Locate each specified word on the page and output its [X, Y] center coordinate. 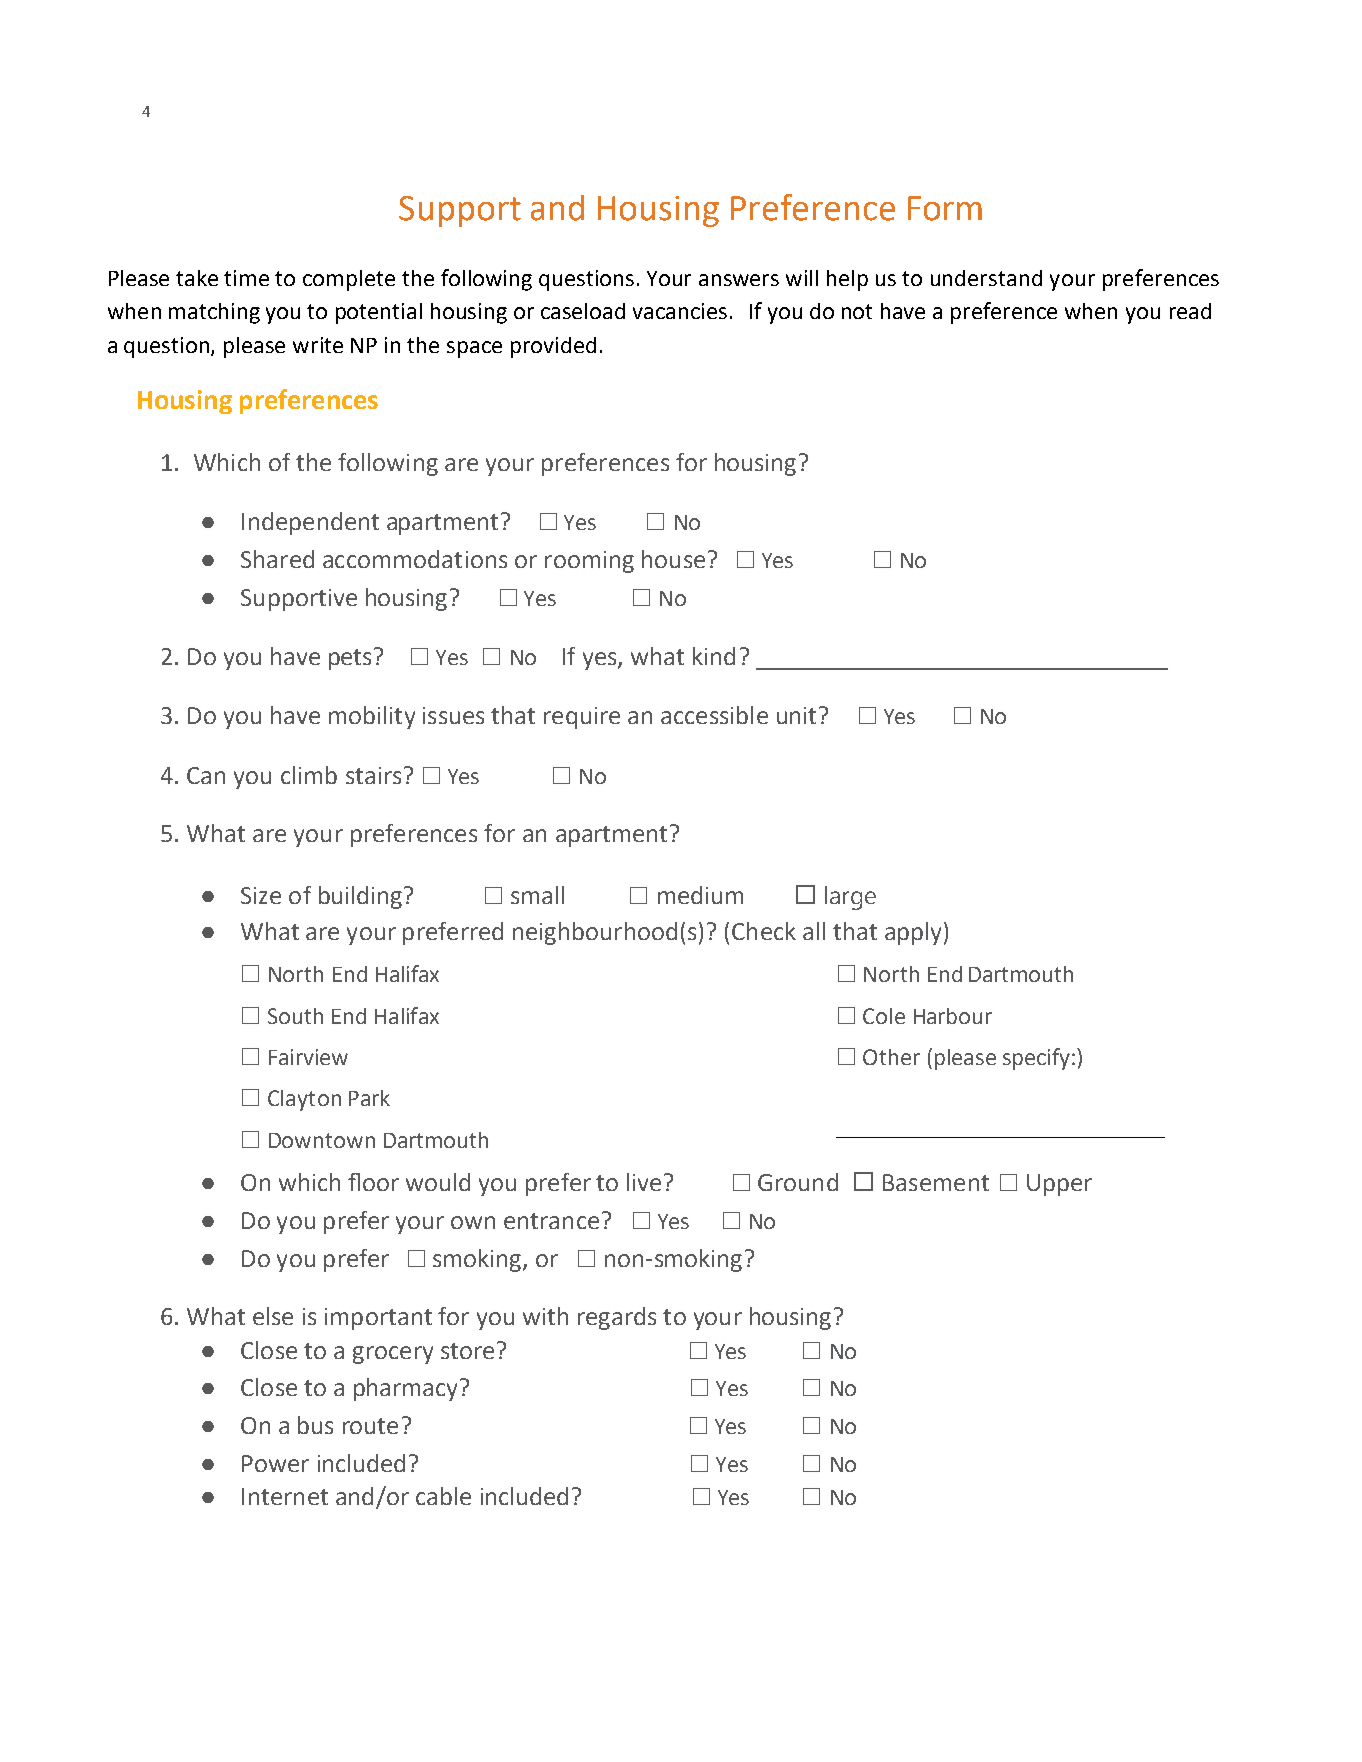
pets [350, 659]
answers [739, 280]
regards [617, 1318]
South [295, 1016]
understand [986, 278]
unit [796, 715]
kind [714, 656]
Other [891, 1057]
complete [349, 280]
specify [1036, 1059]
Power [275, 1463]
